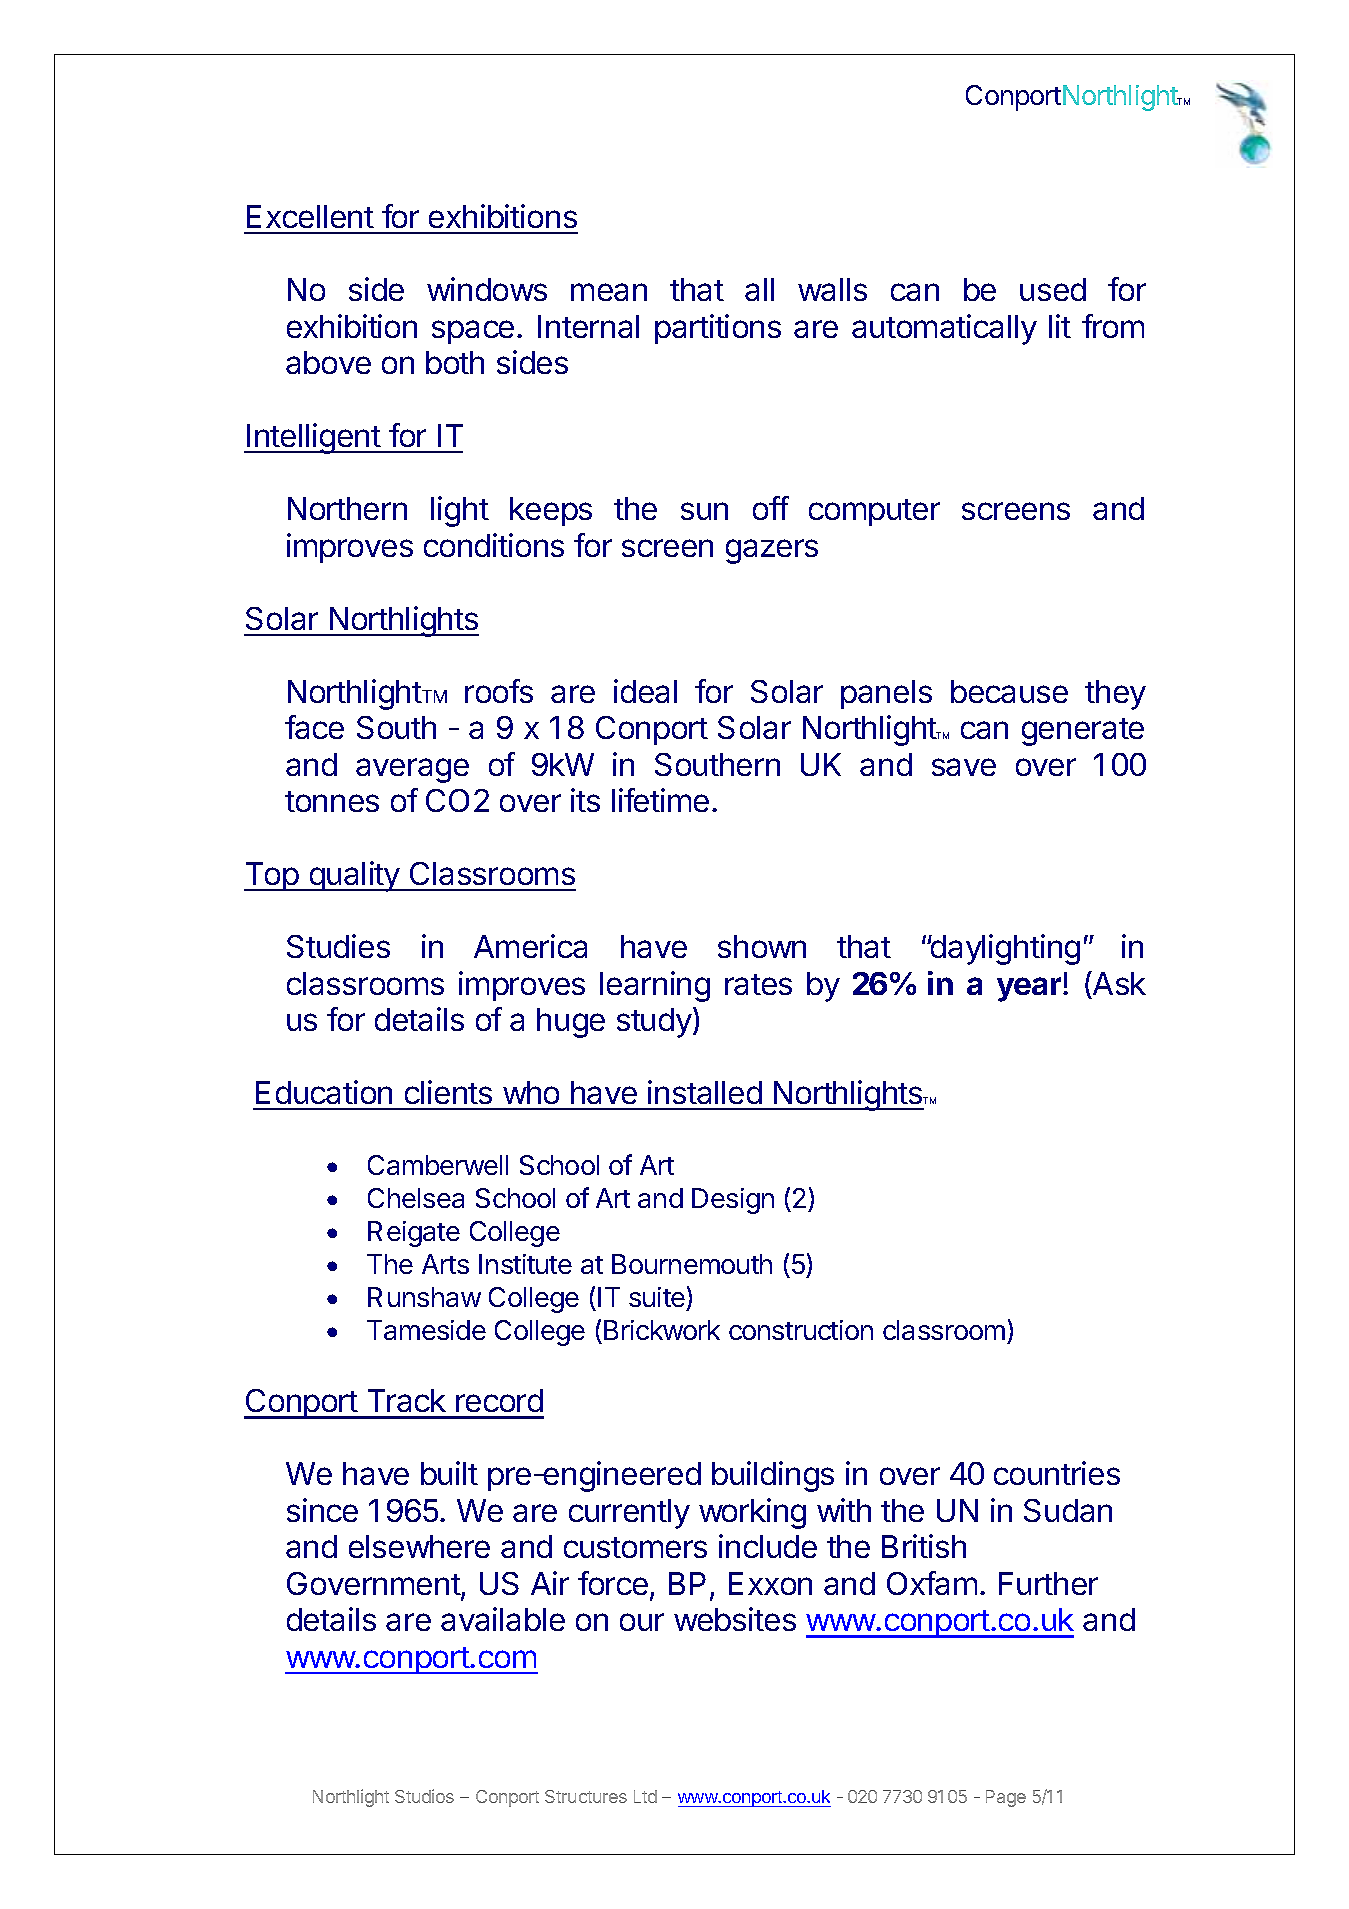 Image resolution: width=1349 pixels, height=1909 pixels. What do you see at coordinates (718, 329) in the screenshot?
I see `partitions` at bounding box center [718, 329].
